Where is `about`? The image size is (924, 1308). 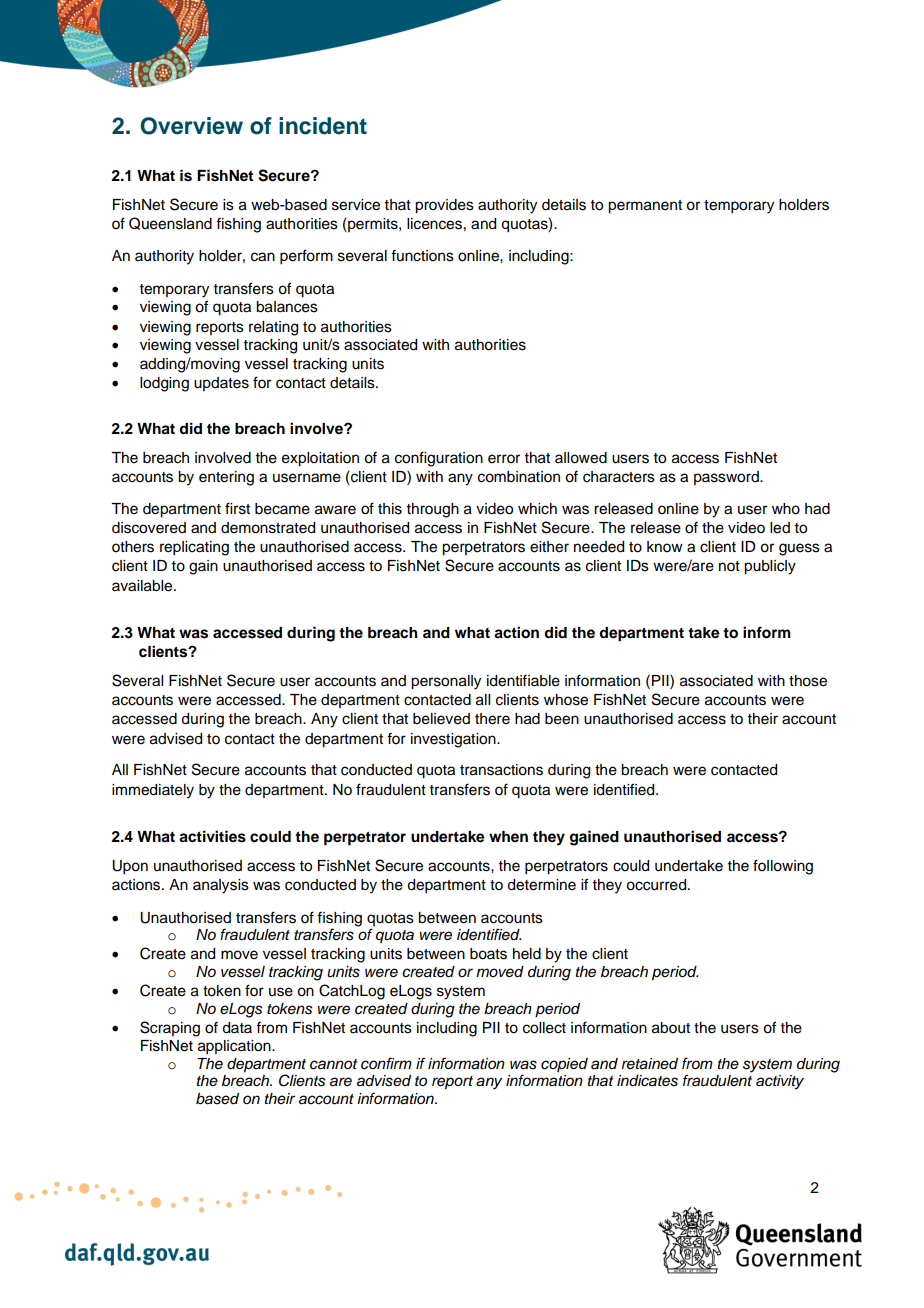 about is located at coordinates (671, 1028).
